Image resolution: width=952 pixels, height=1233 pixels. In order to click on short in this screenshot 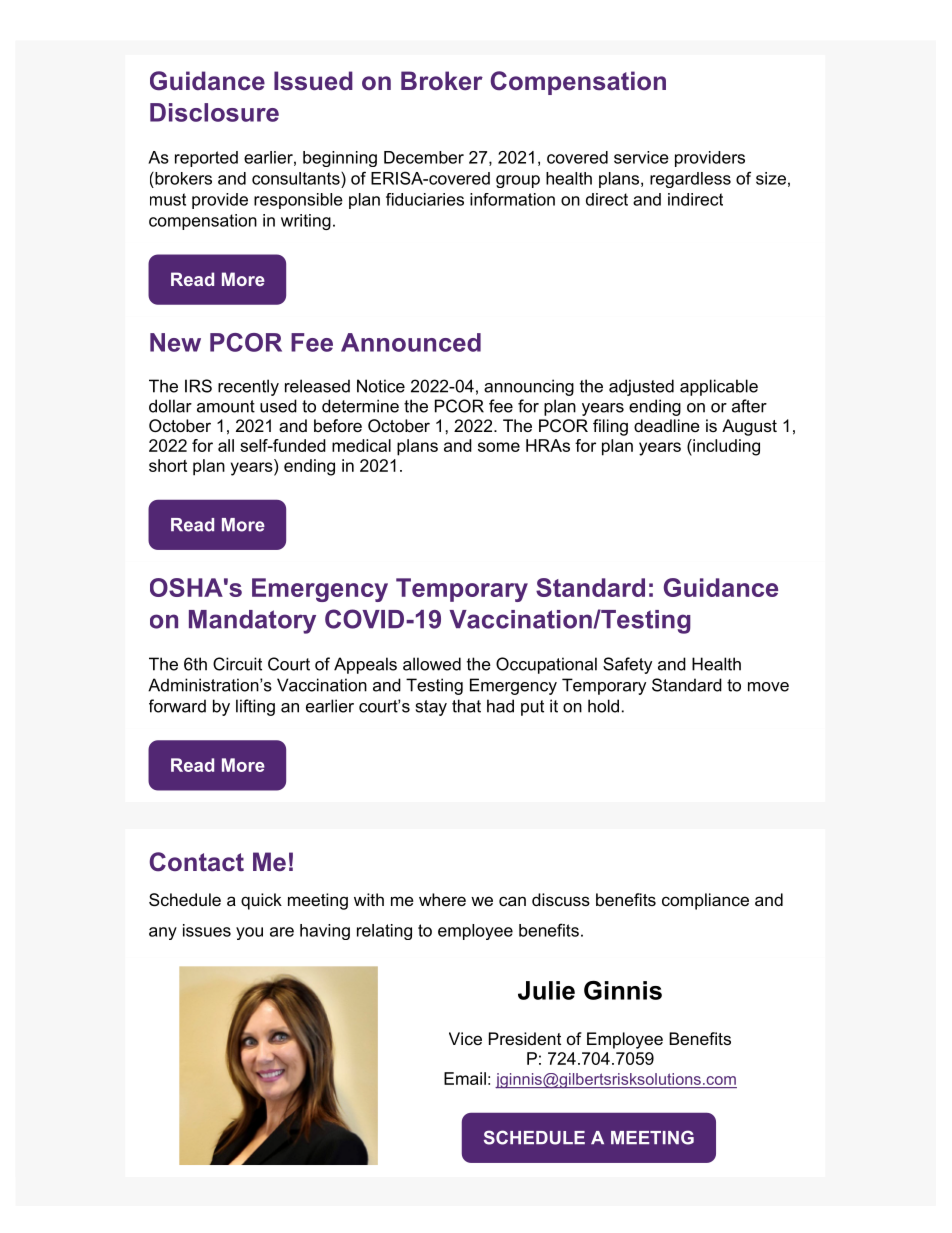, I will do `click(168, 465)`.
